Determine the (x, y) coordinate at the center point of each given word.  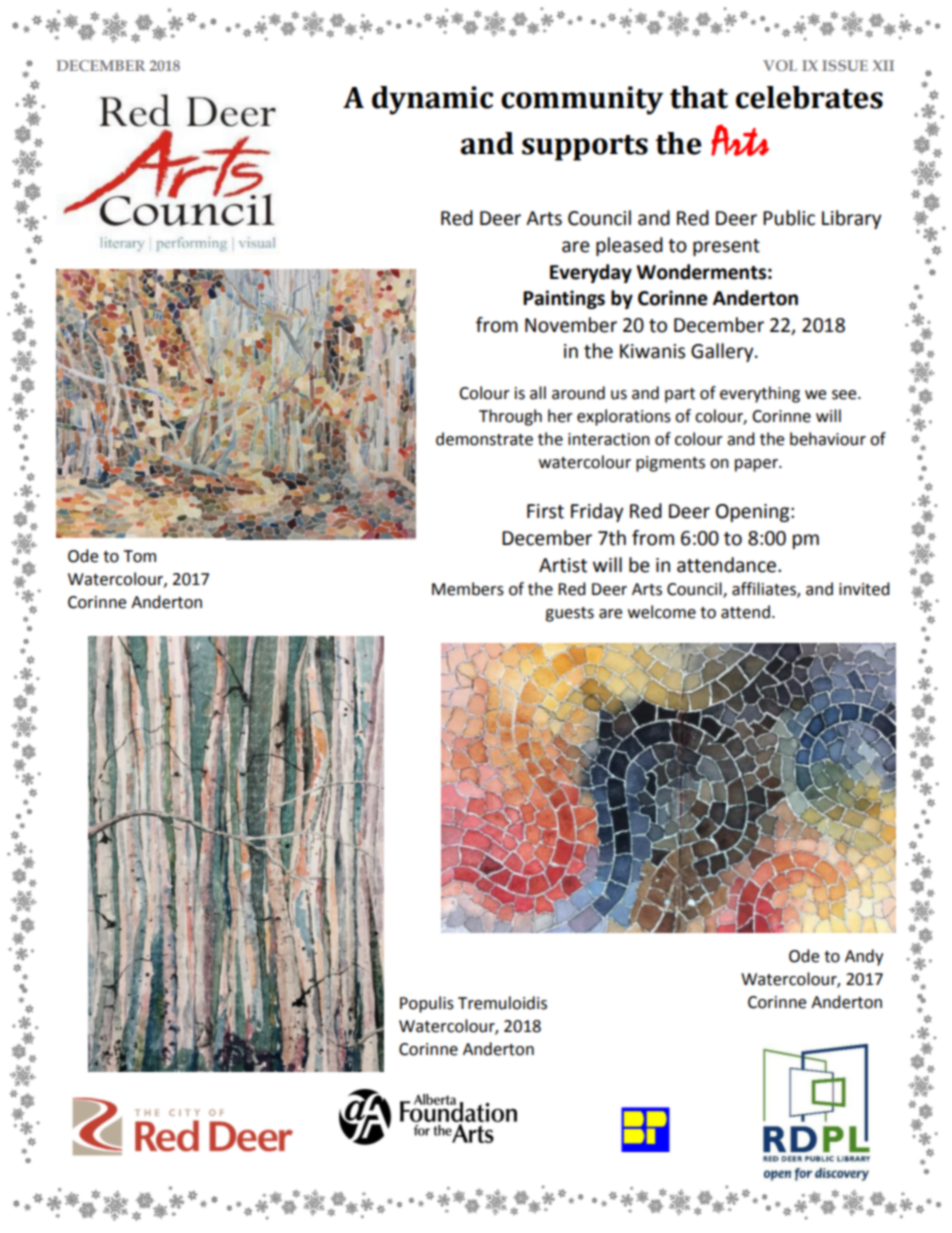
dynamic (432, 100)
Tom (139, 556)
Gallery (723, 352)
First (545, 511)
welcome (662, 612)
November (571, 325)
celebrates (809, 97)
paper (757, 465)
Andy (864, 957)
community (582, 100)
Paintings (564, 299)
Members (468, 589)
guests (569, 614)
